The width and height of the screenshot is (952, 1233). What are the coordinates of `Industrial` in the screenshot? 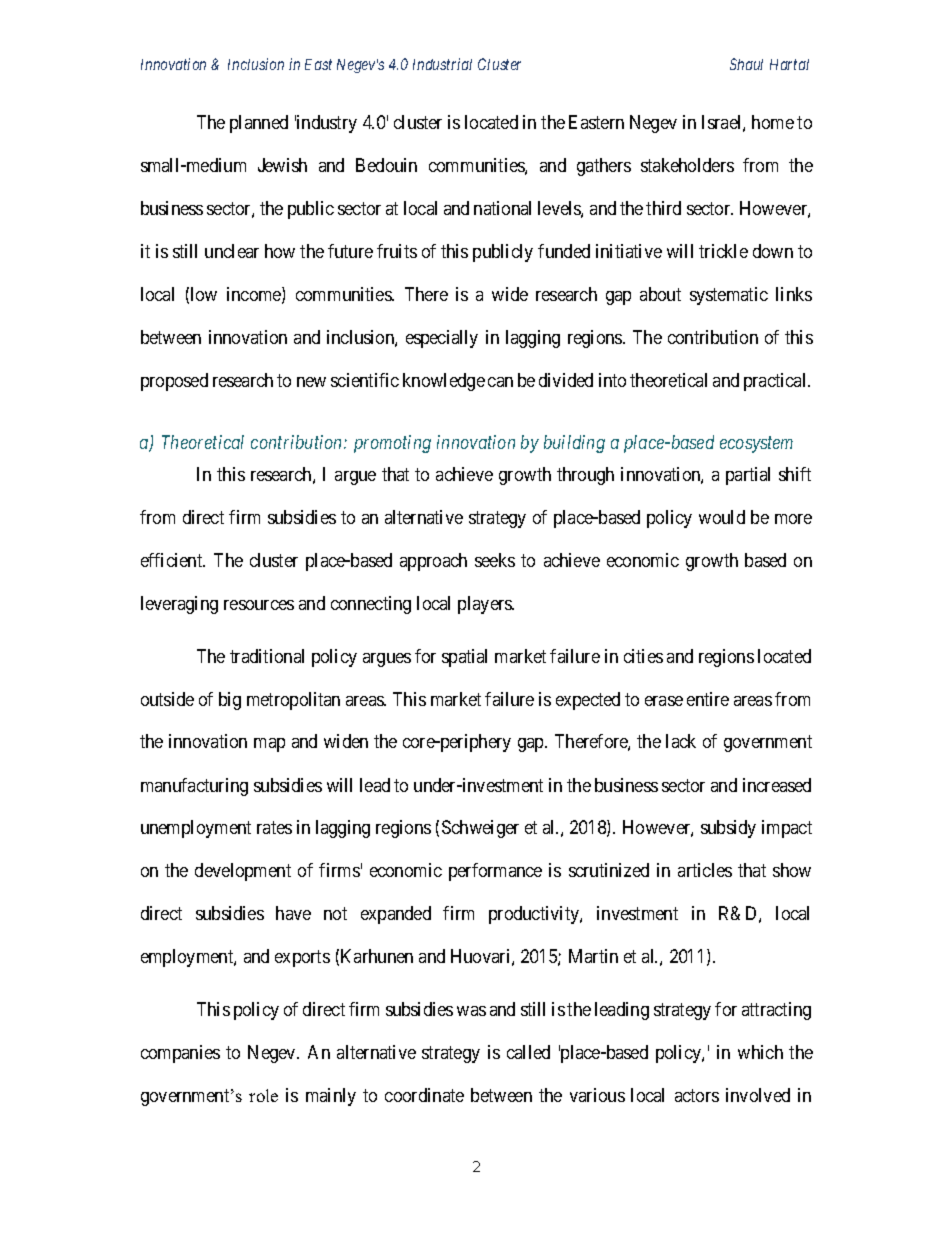 It's located at (442, 64).
